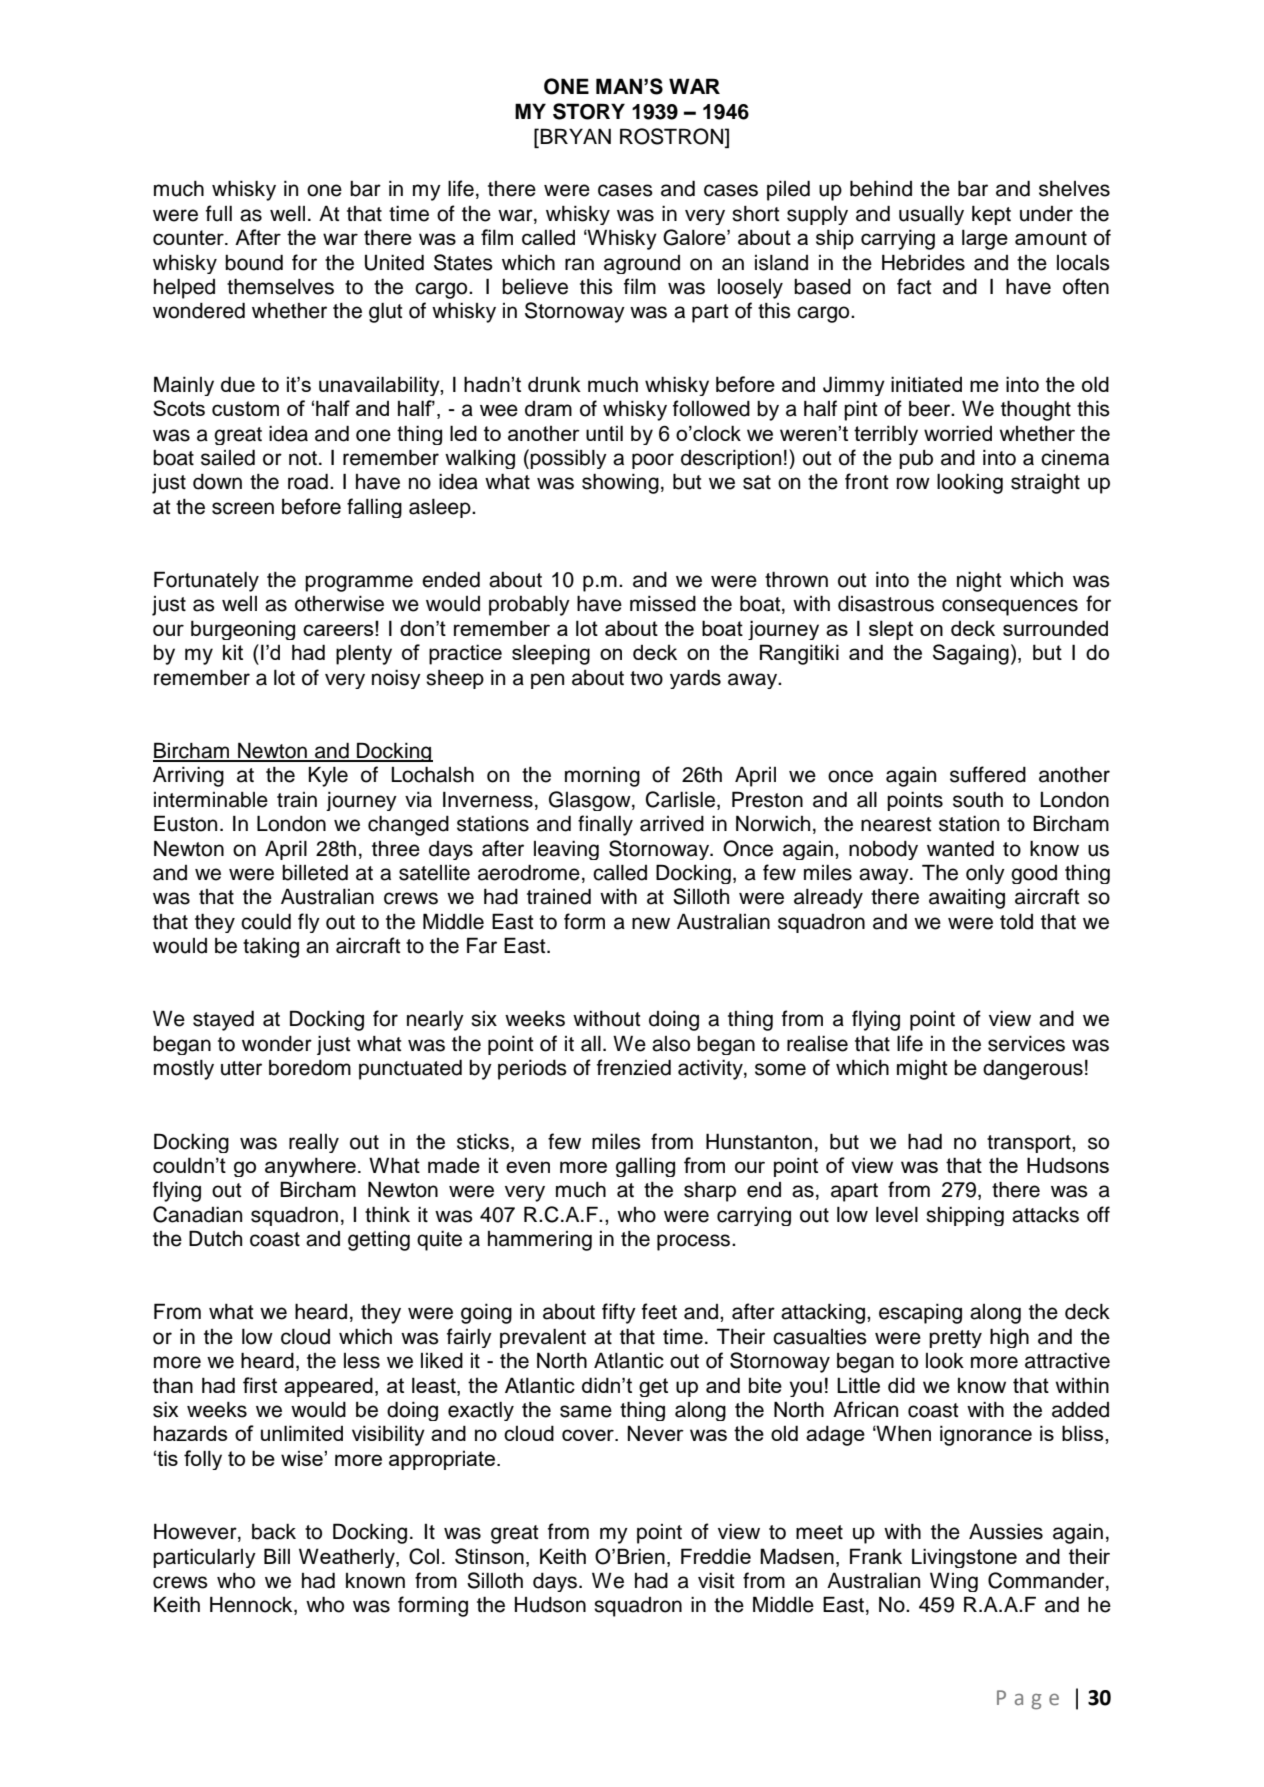 This screenshot has height=1787, width=1264. I want to click on burgeoning, so click(243, 630).
